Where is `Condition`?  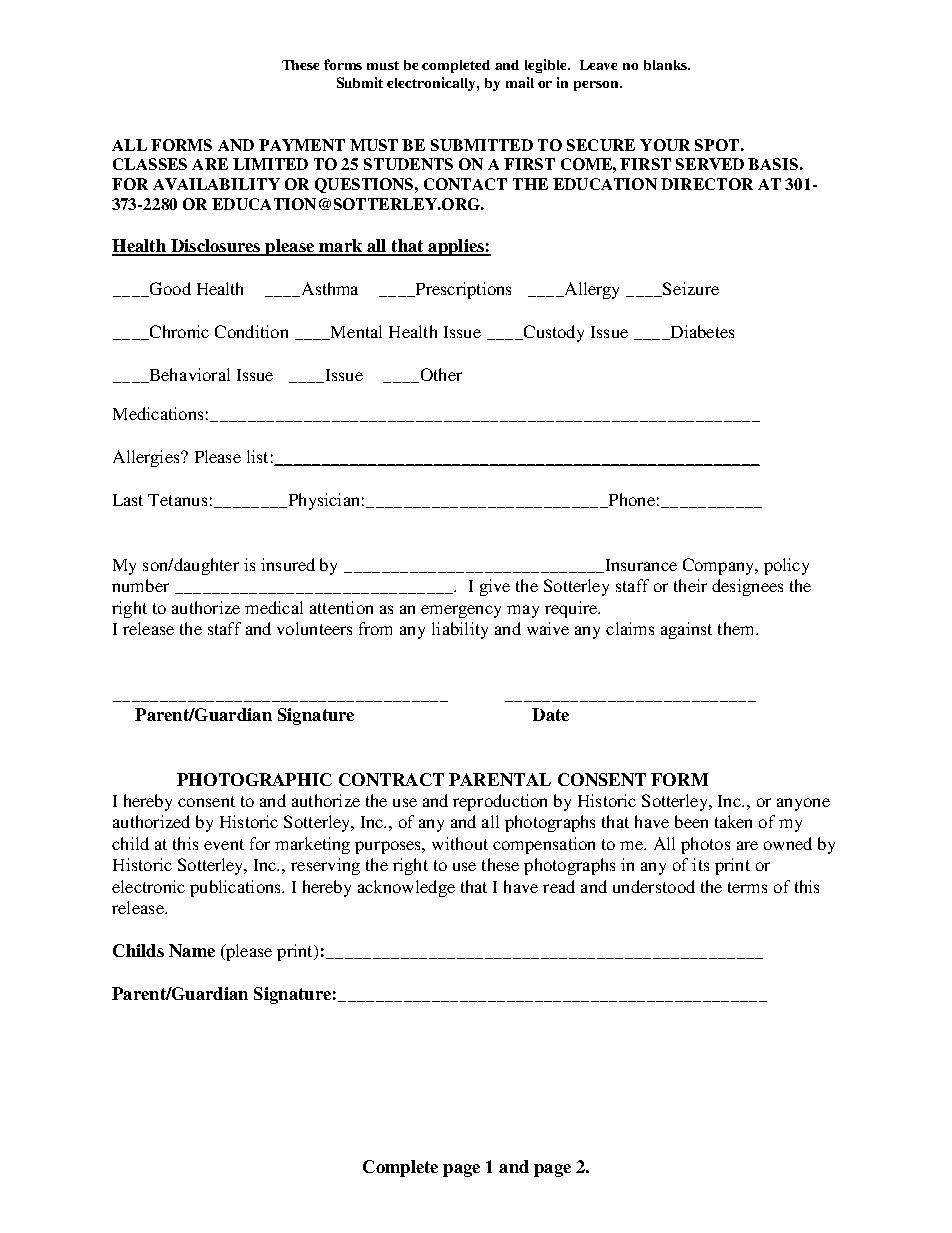 Condition is located at coordinates (251, 331).
